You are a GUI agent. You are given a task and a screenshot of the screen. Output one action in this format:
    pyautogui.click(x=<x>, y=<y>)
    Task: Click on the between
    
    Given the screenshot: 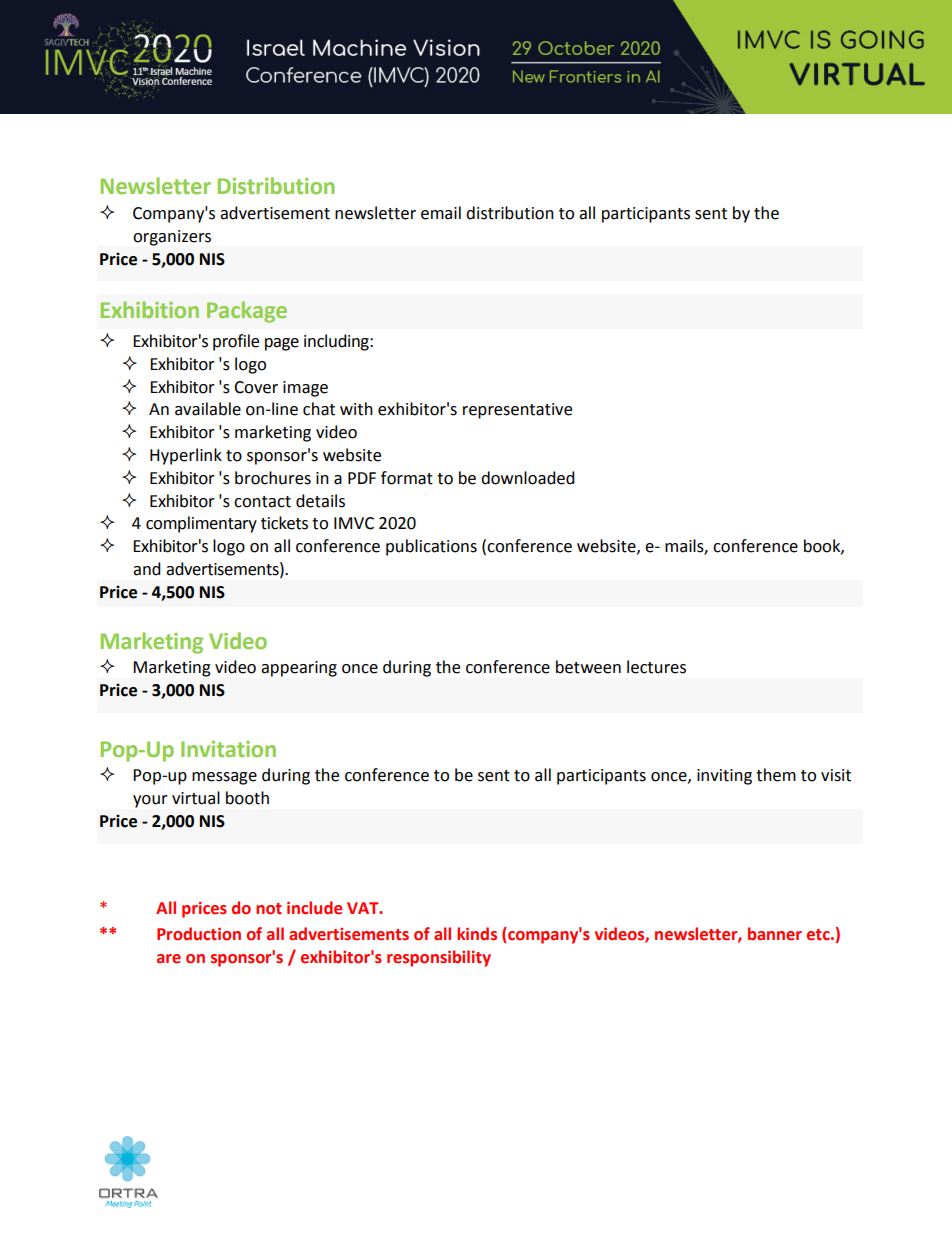 What is the action you would take?
    pyautogui.click(x=588, y=667)
